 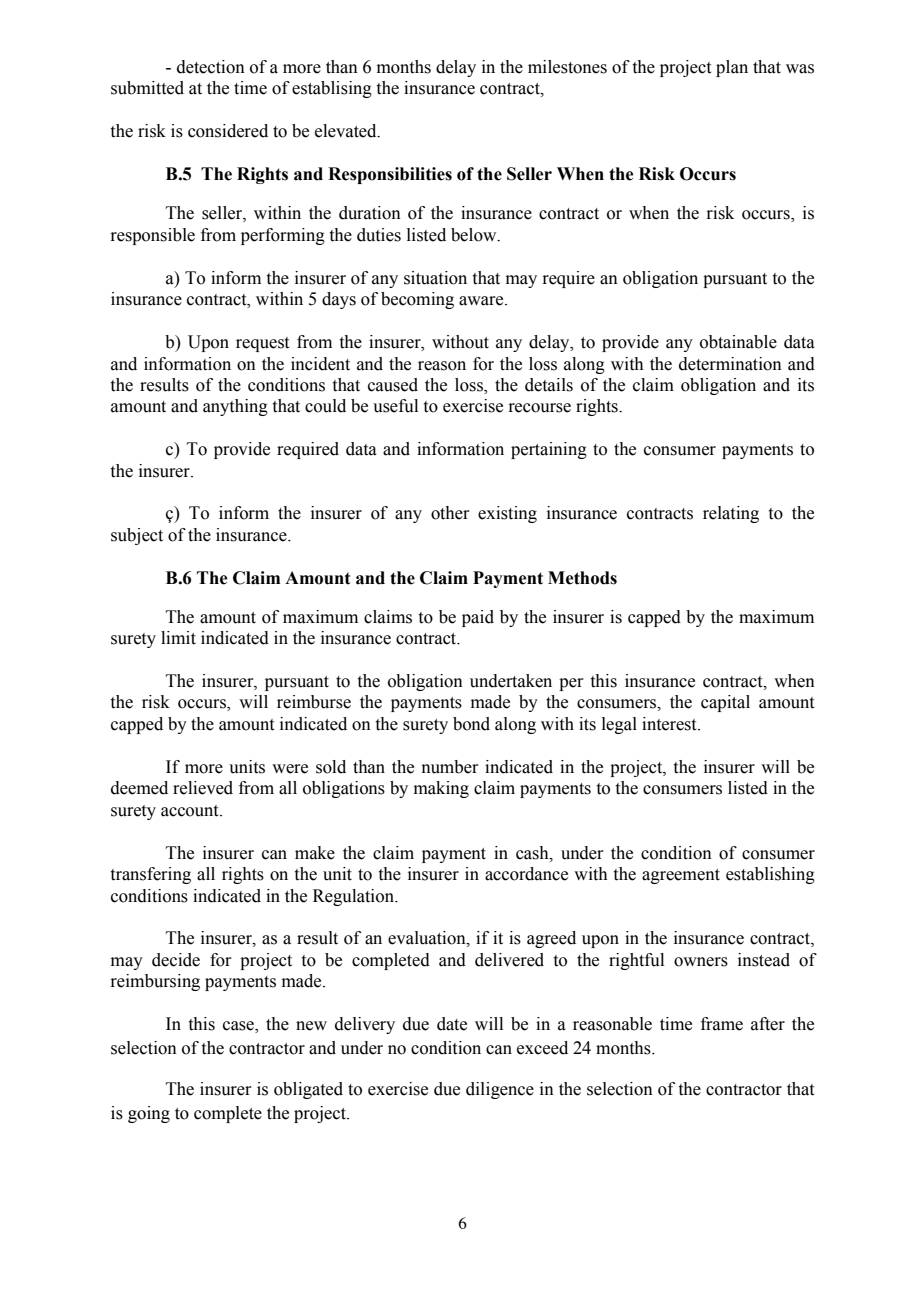 What do you see at coordinates (191, 811) in the screenshot?
I see `account` at bounding box center [191, 811].
